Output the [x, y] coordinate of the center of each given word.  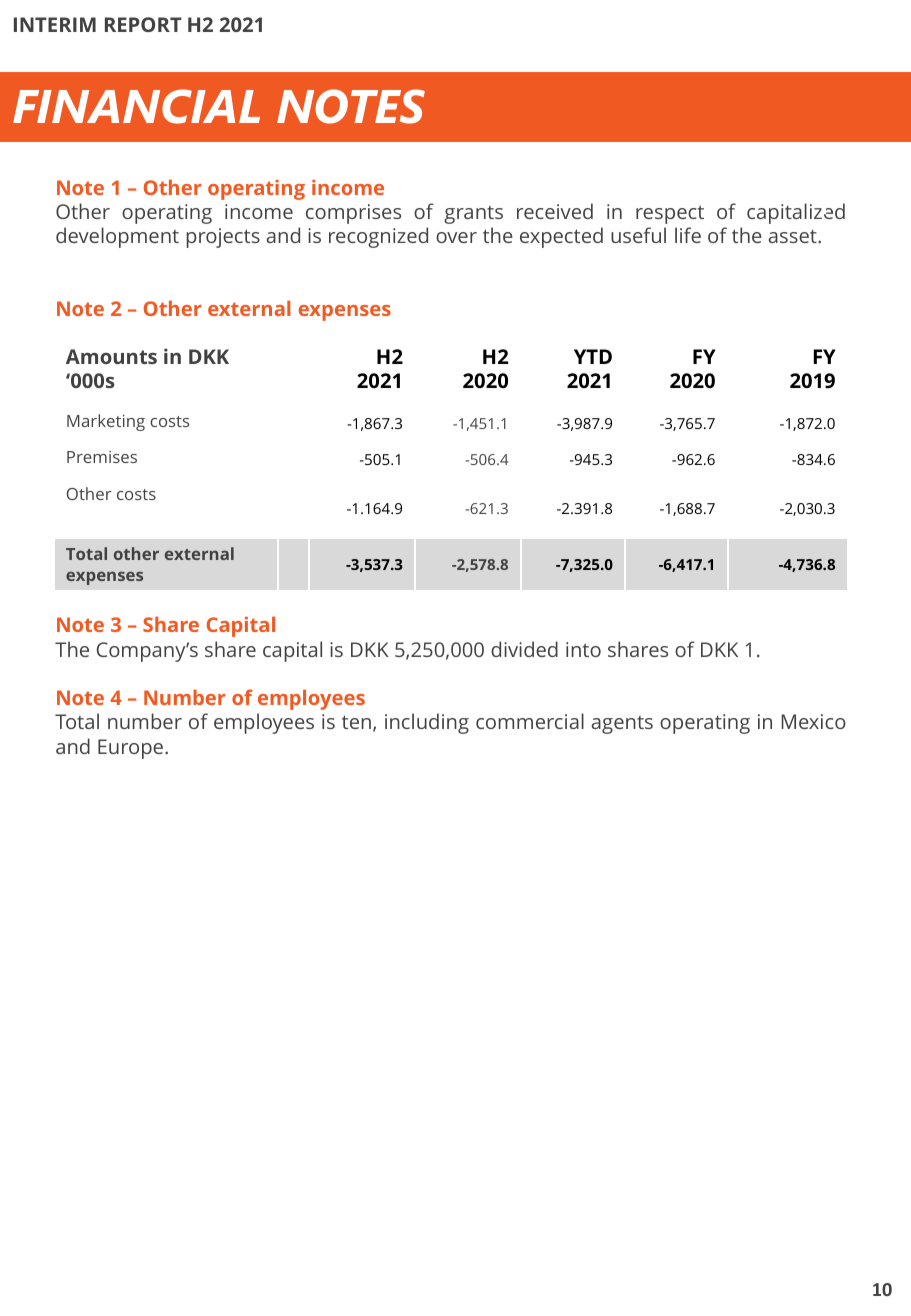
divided [524, 649]
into [583, 649]
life [688, 235]
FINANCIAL [136, 106]
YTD [593, 356]
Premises [102, 457]
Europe [130, 749]
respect [670, 214]
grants [473, 215]
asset [794, 236]
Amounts [111, 356]
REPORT [143, 24]
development [117, 237]
